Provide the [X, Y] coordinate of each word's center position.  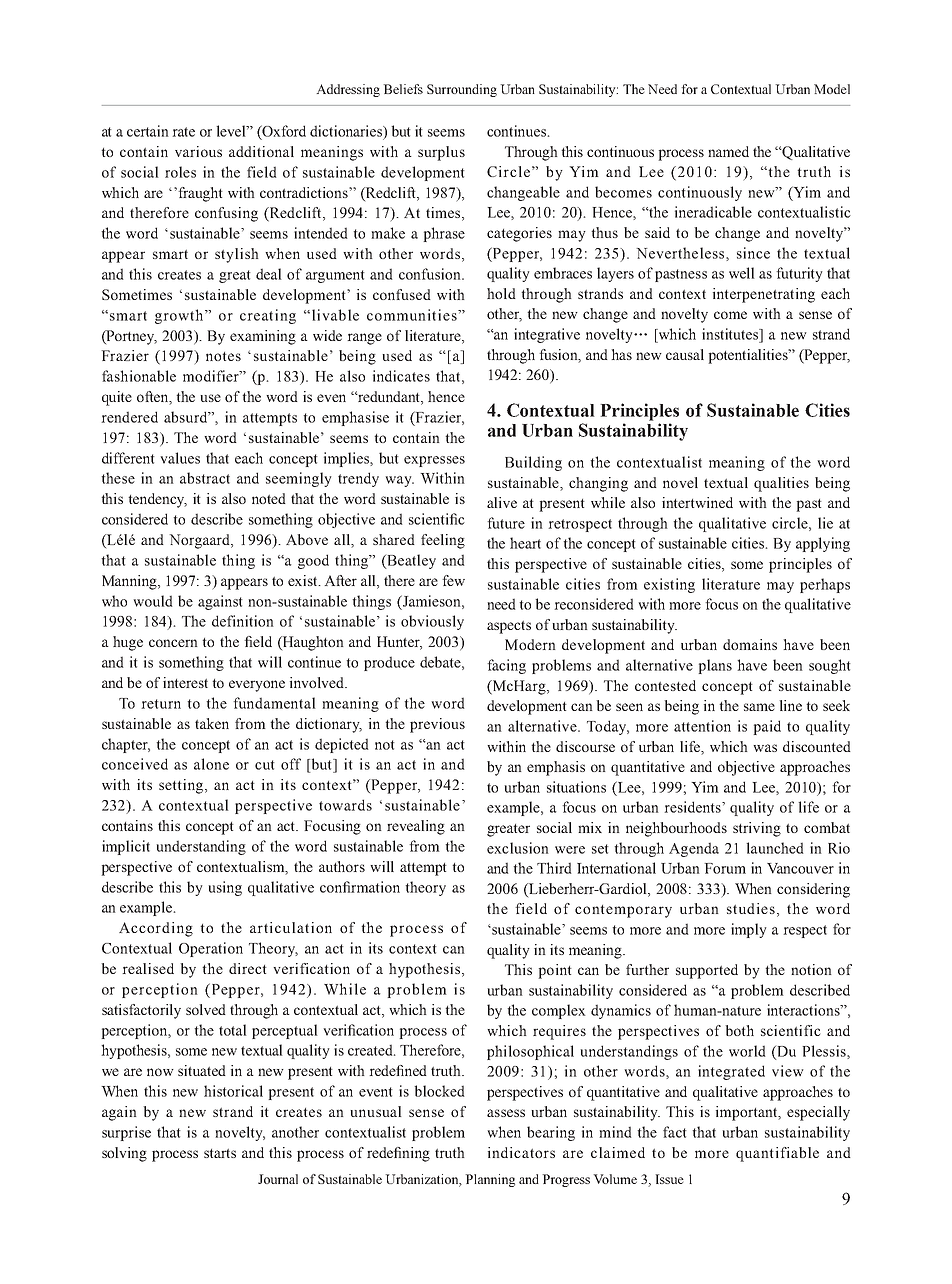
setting [182, 786]
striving [757, 829]
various [198, 151]
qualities [781, 484]
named [728, 151]
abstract [205, 478]
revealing [416, 827]
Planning [490, 1180]
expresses [434, 461]
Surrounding [462, 90]
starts [220, 1153]
